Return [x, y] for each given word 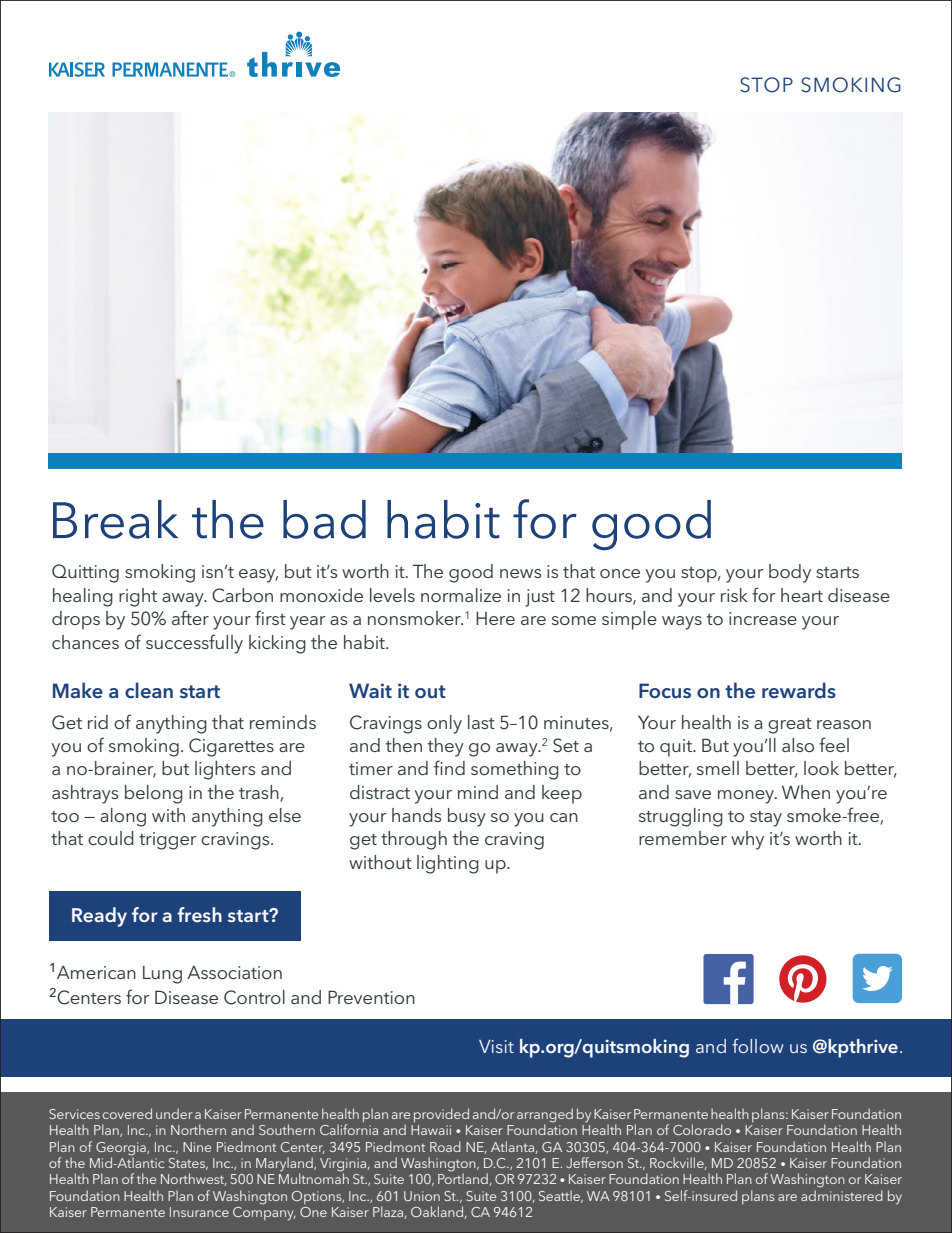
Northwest [194, 1179]
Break [115, 519]
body [790, 573]
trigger [168, 841]
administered [842, 1195]
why [747, 840]
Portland [464, 1178]
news [520, 573]
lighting [448, 864]
